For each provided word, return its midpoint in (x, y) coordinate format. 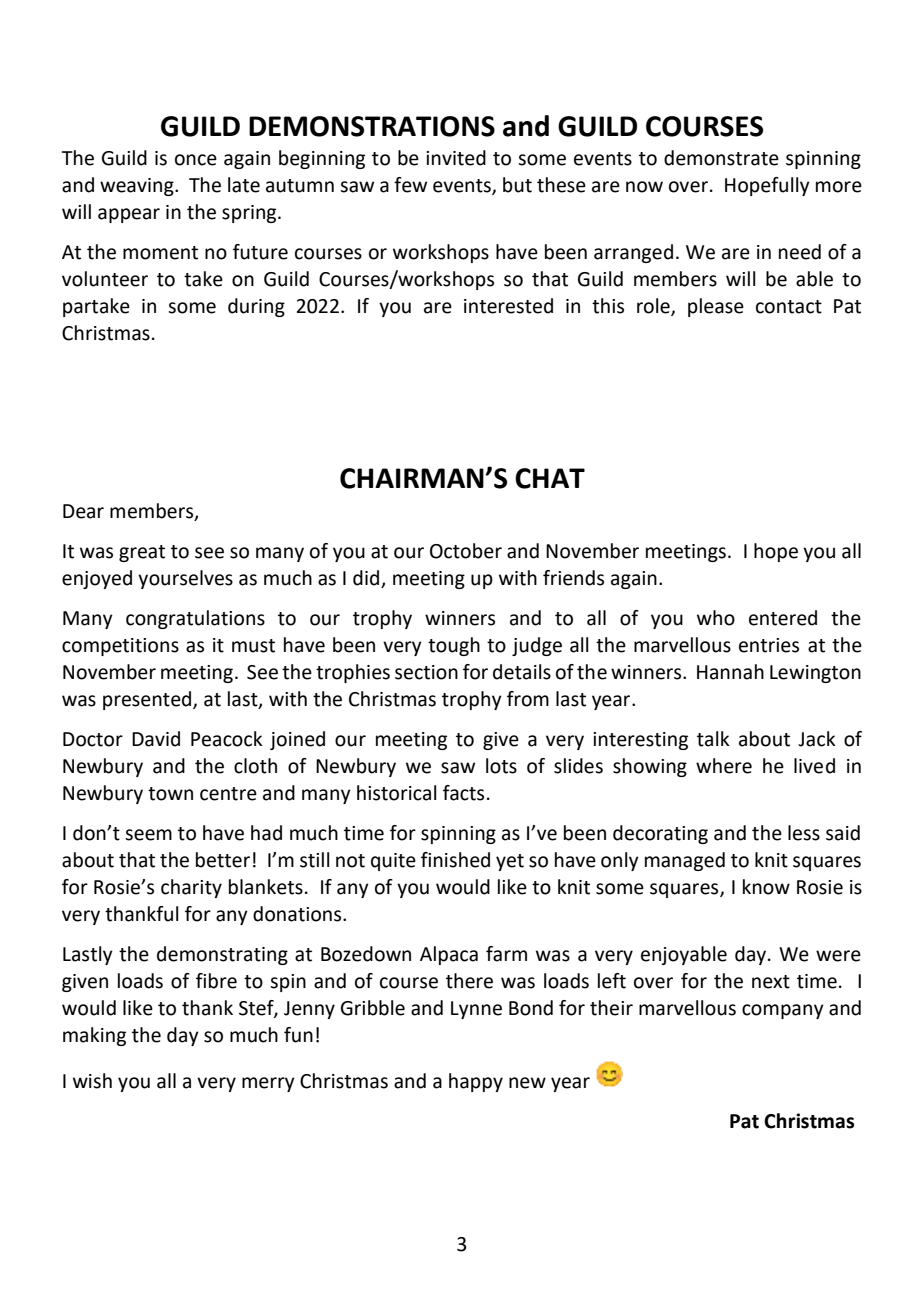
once (196, 160)
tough (454, 646)
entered (783, 618)
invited (456, 158)
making (94, 1036)
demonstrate (721, 158)
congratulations (195, 619)
